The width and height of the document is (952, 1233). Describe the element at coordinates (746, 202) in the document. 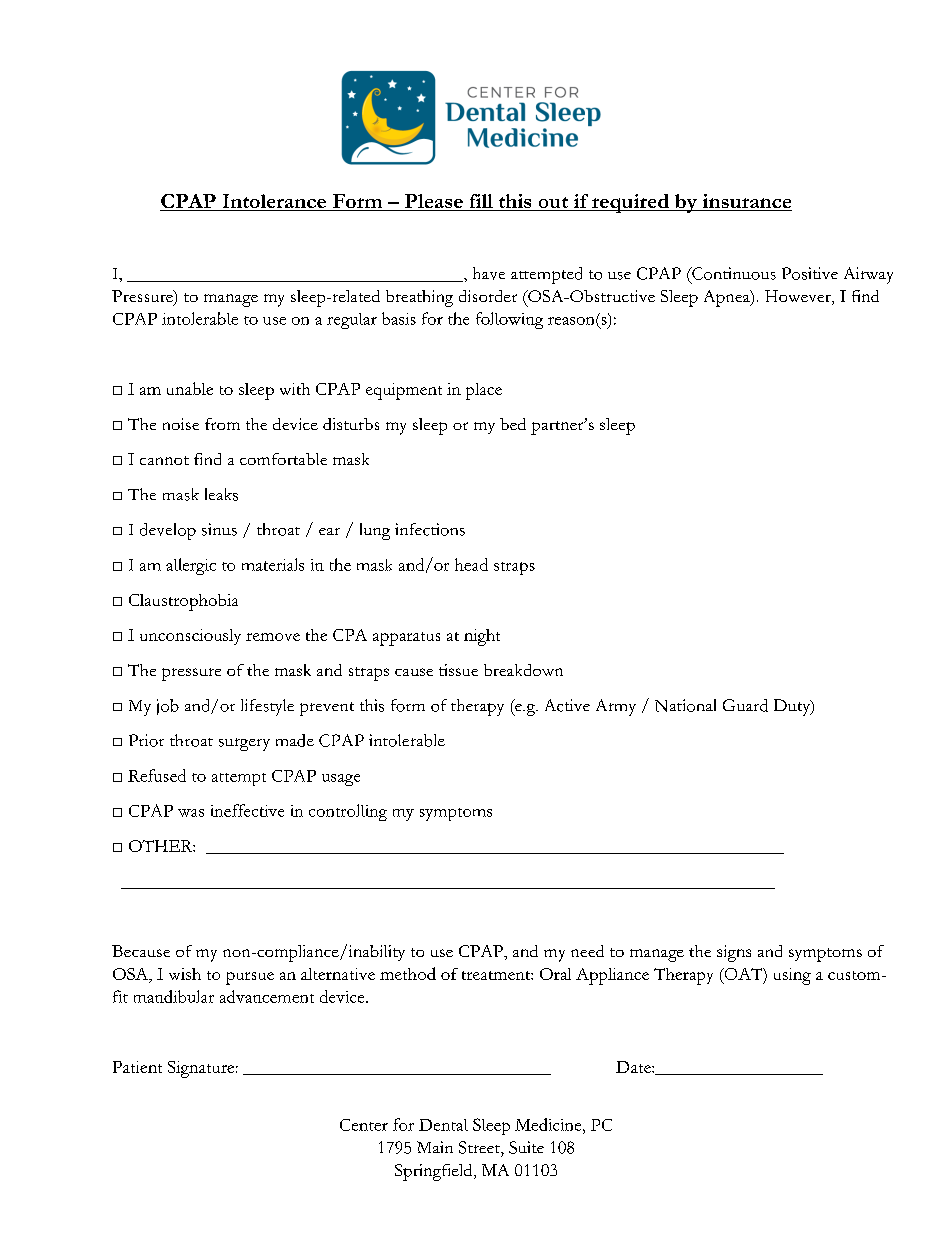

I see `insurance` at that location.
